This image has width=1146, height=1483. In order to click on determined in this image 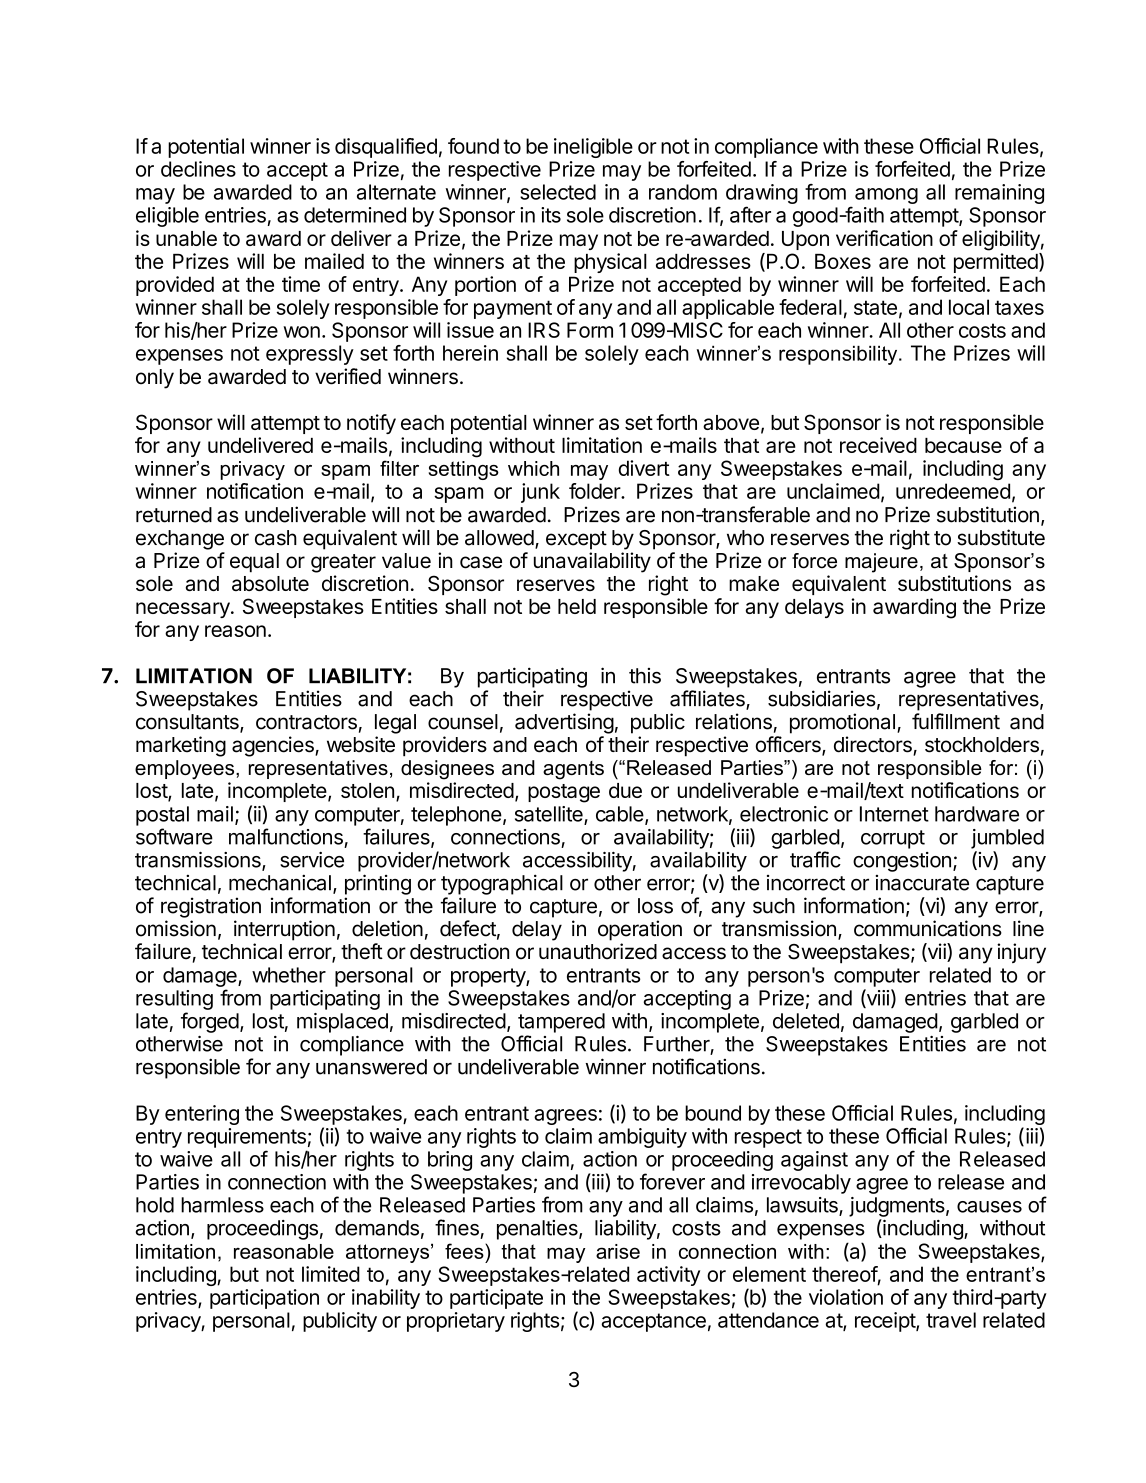, I will do `click(355, 215)`.
